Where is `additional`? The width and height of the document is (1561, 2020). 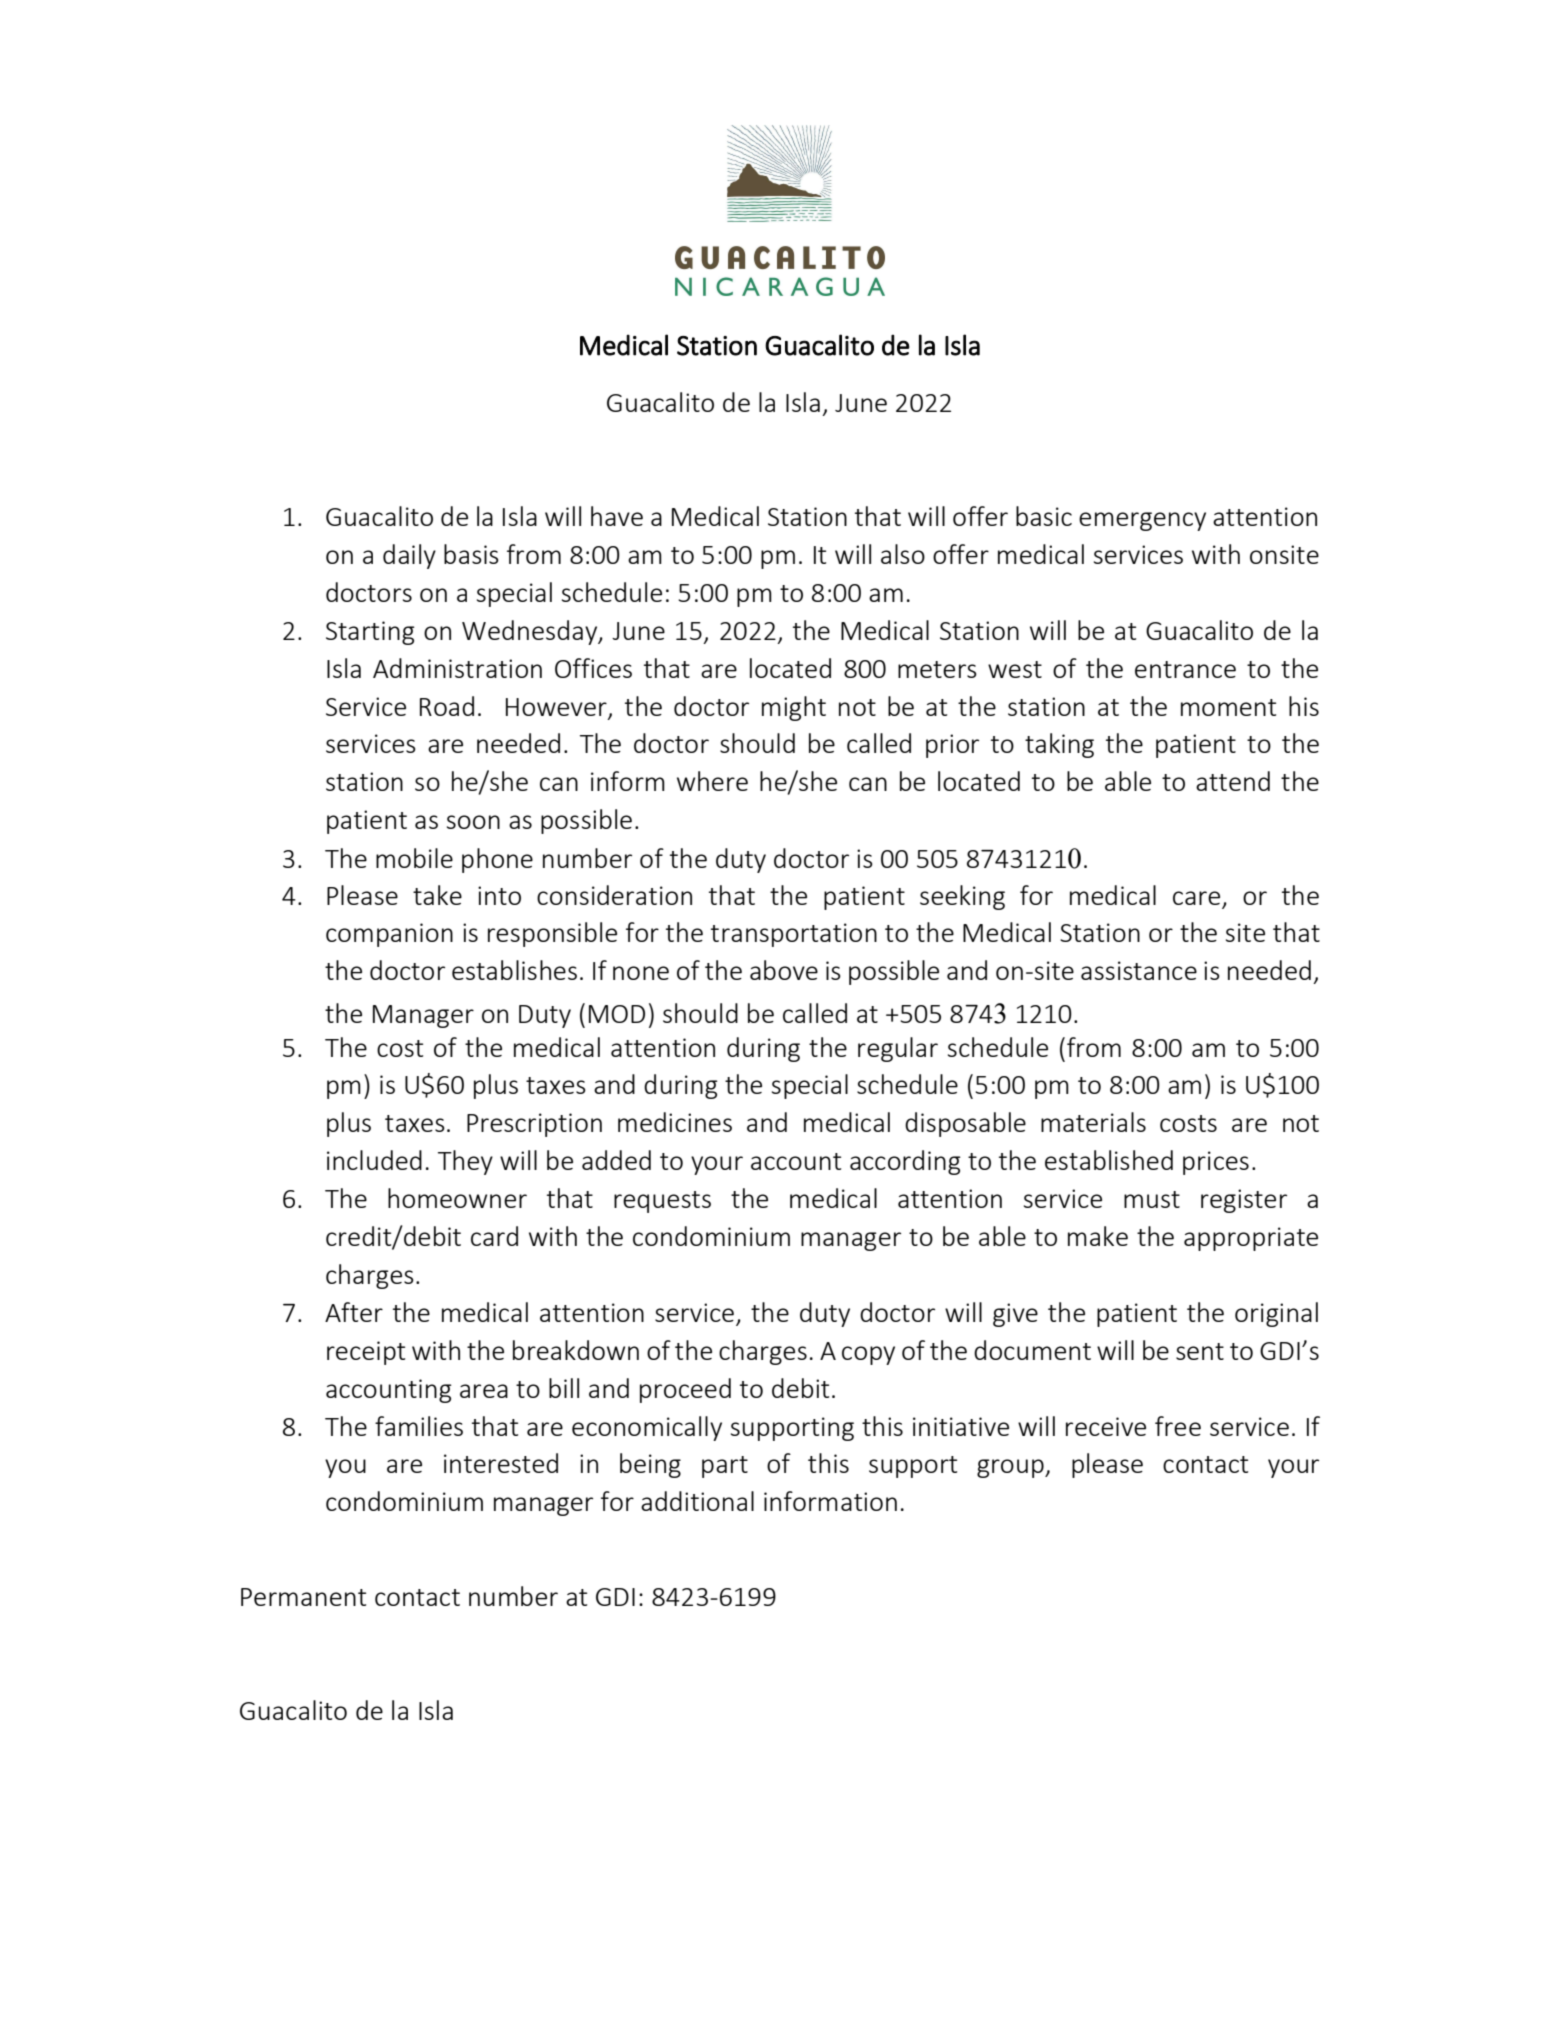 additional is located at coordinates (697, 1501).
